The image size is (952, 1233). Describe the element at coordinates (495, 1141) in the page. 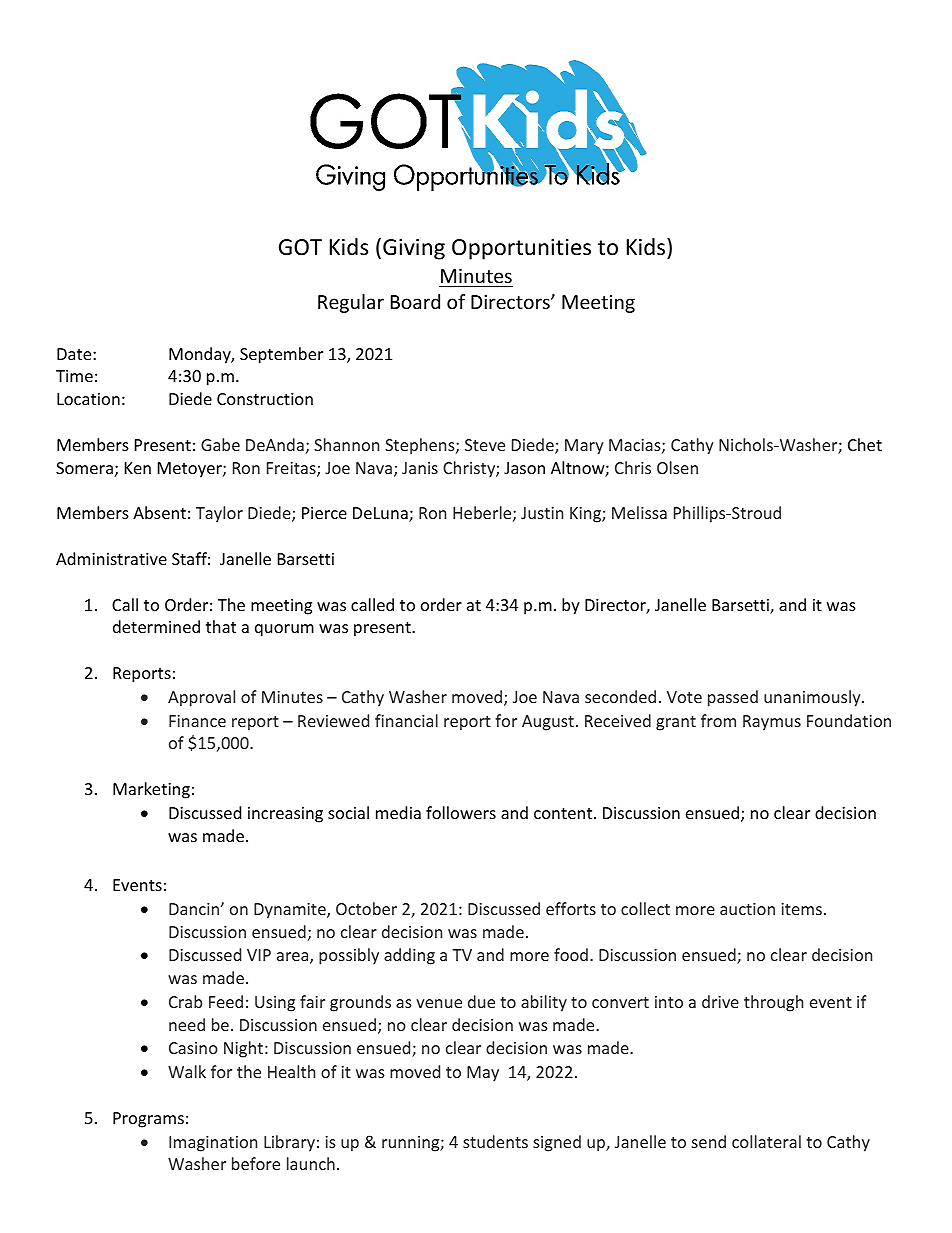

I see `students` at that location.
